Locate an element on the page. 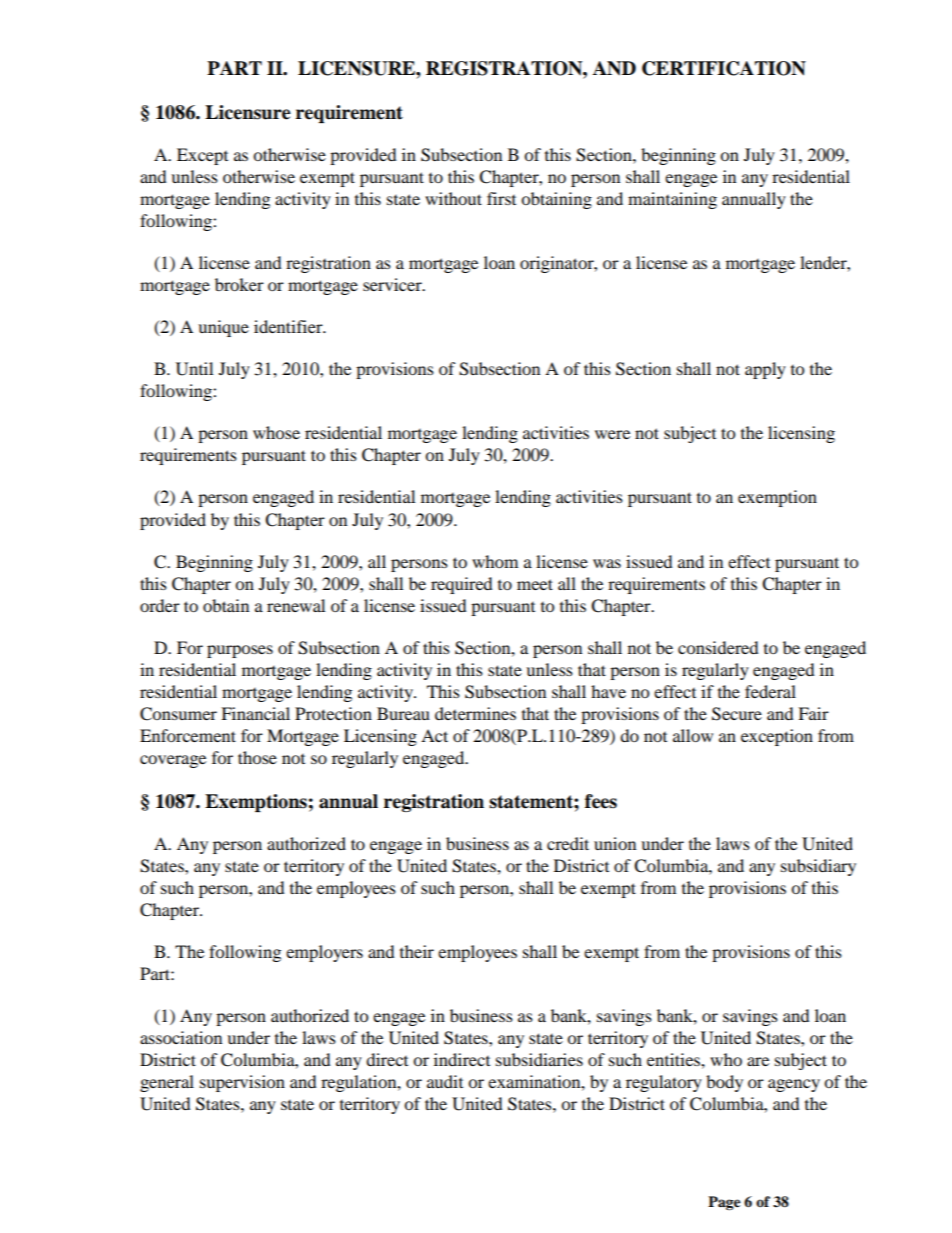 The height and width of the document is (1233, 952). Page is located at coordinates (724, 1203).
